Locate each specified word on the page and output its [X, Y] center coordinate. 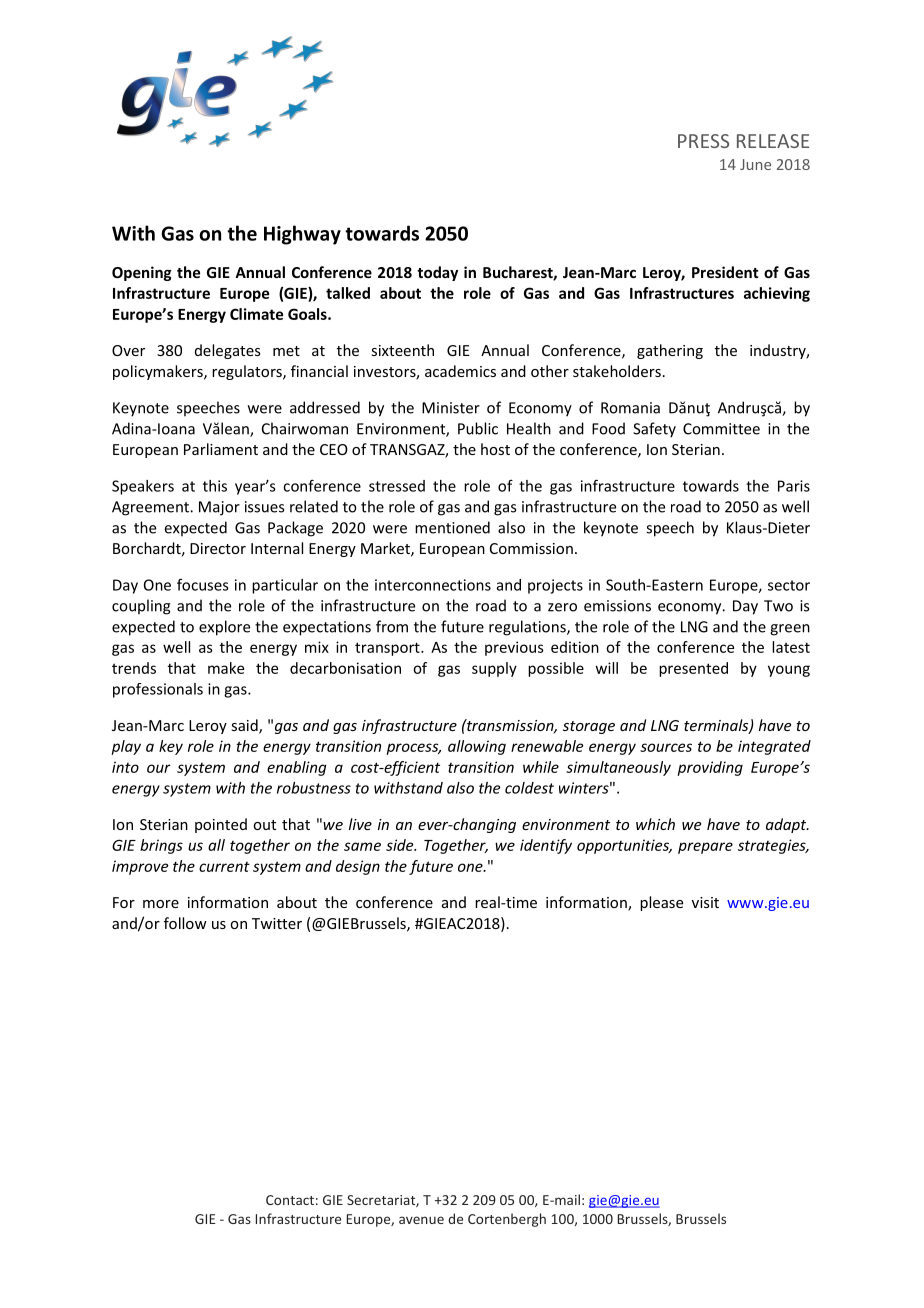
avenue [421, 1220]
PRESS [703, 141]
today [437, 273]
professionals [158, 690]
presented [693, 669]
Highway [302, 235]
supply [494, 669]
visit [705, 902]
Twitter [277, 923]
